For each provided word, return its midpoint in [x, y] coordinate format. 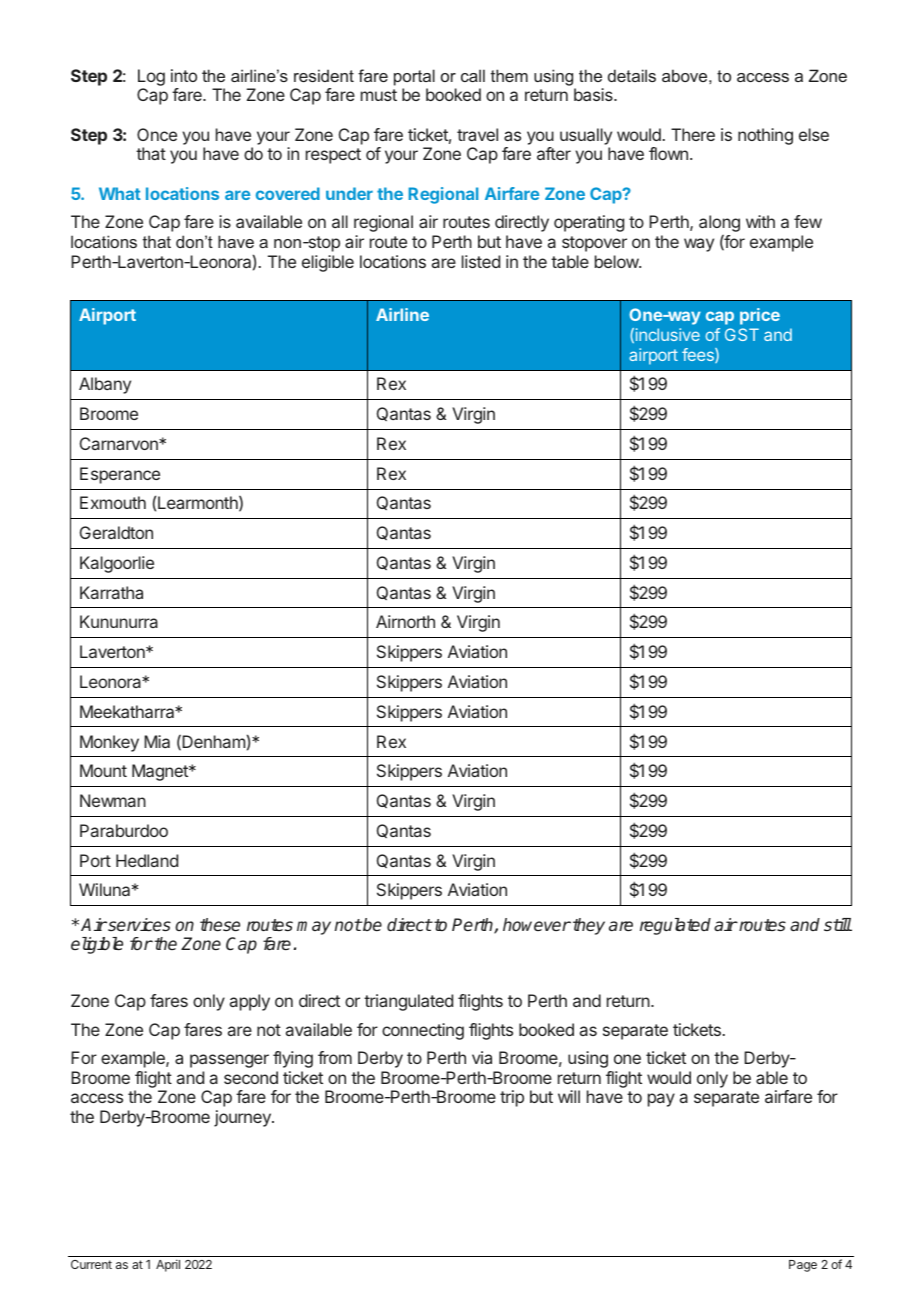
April [168, 1265]
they [589, 926]
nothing [765, 136]
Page [803, 1266]
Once [157, 134]
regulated [675, 926]
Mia [157, 741]
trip [512, 1098]
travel [477, 134]
